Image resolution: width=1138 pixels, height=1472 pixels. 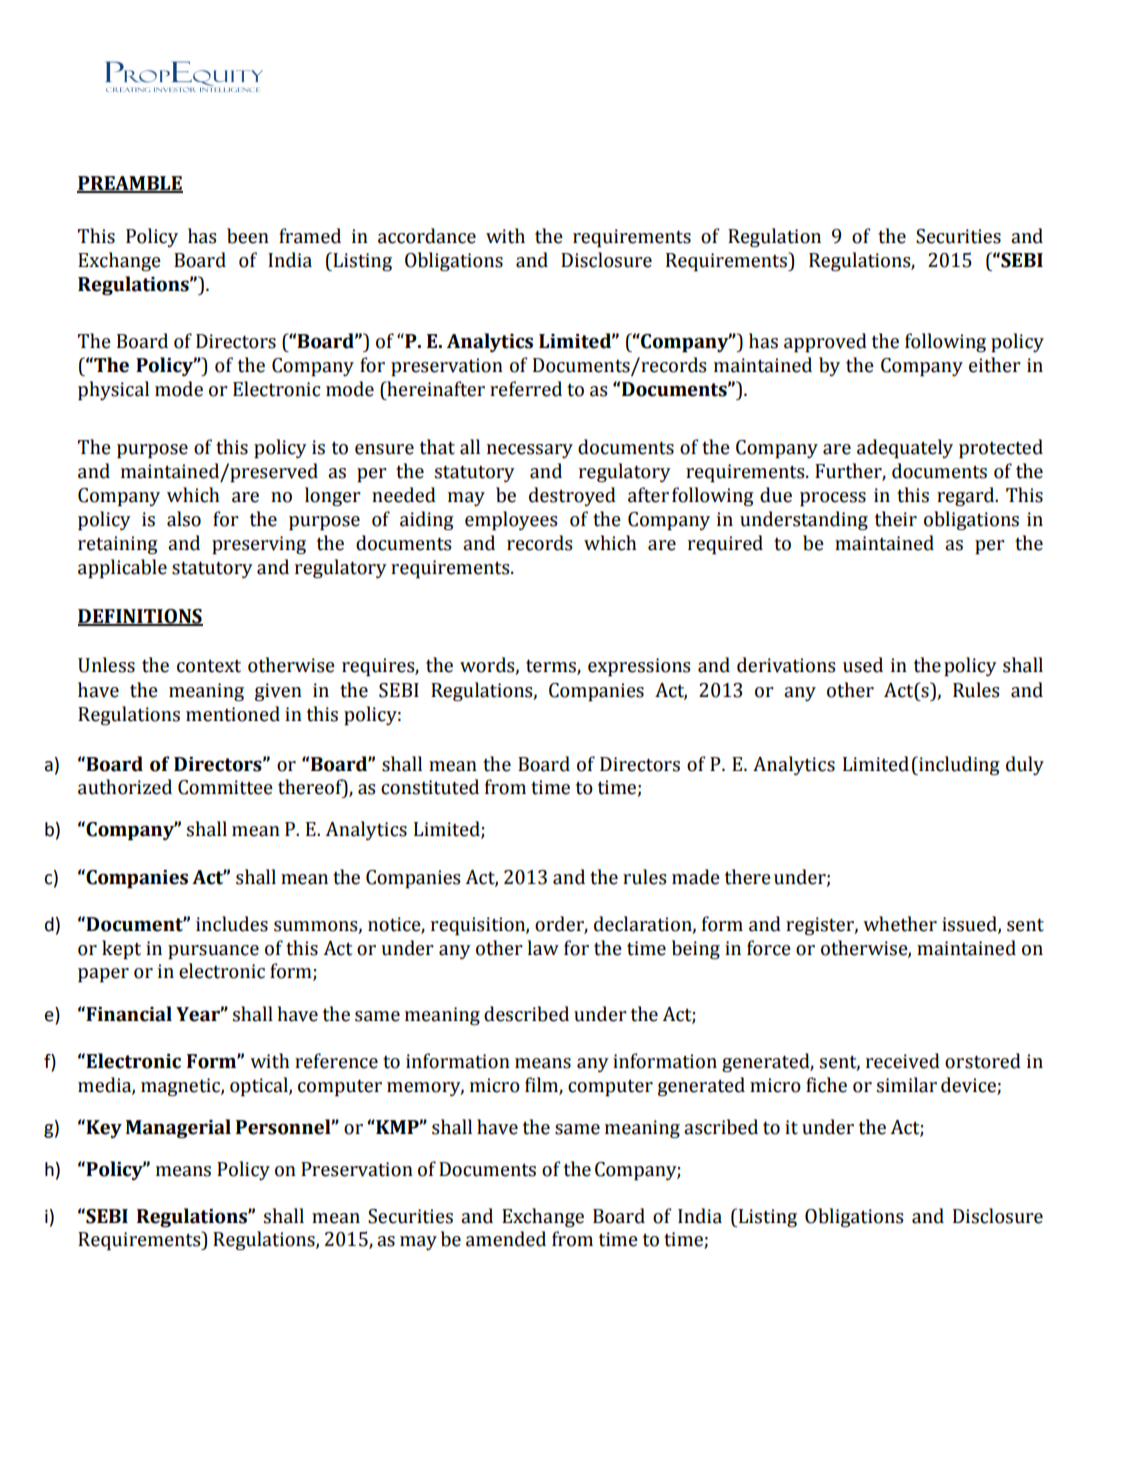 What do you see at coordinates (178, 1128) in the image?
I see `Managerial` at bounding box center [178, 1128].
